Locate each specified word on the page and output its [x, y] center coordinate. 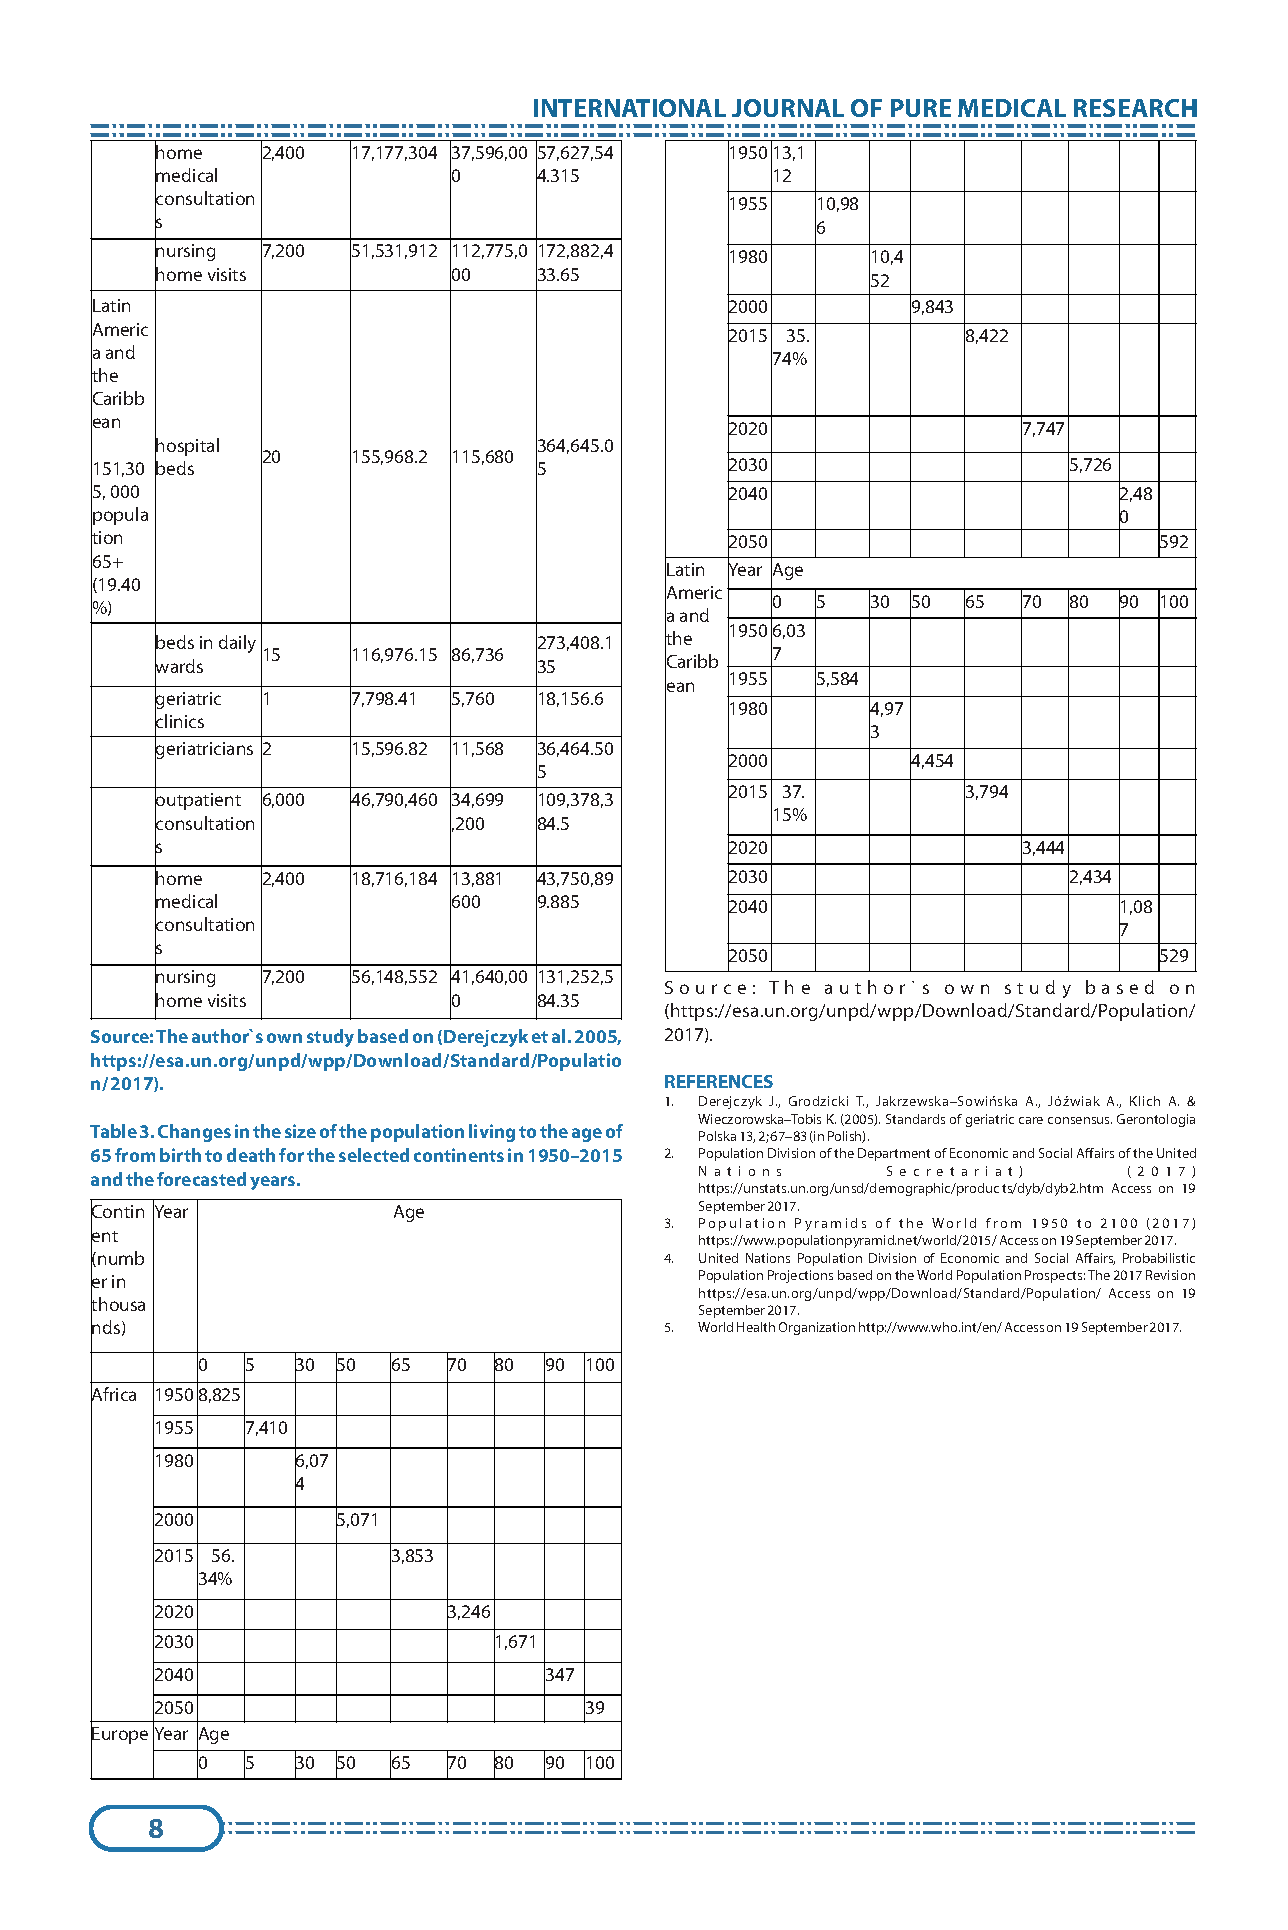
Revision [1170, 1275]
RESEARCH [1135, 108]
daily [237, 644]
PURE [921, 108]
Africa [113, 1395]
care [1031, 1120]
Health [756, 1327]
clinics [179, 721]
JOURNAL [788, 108]
